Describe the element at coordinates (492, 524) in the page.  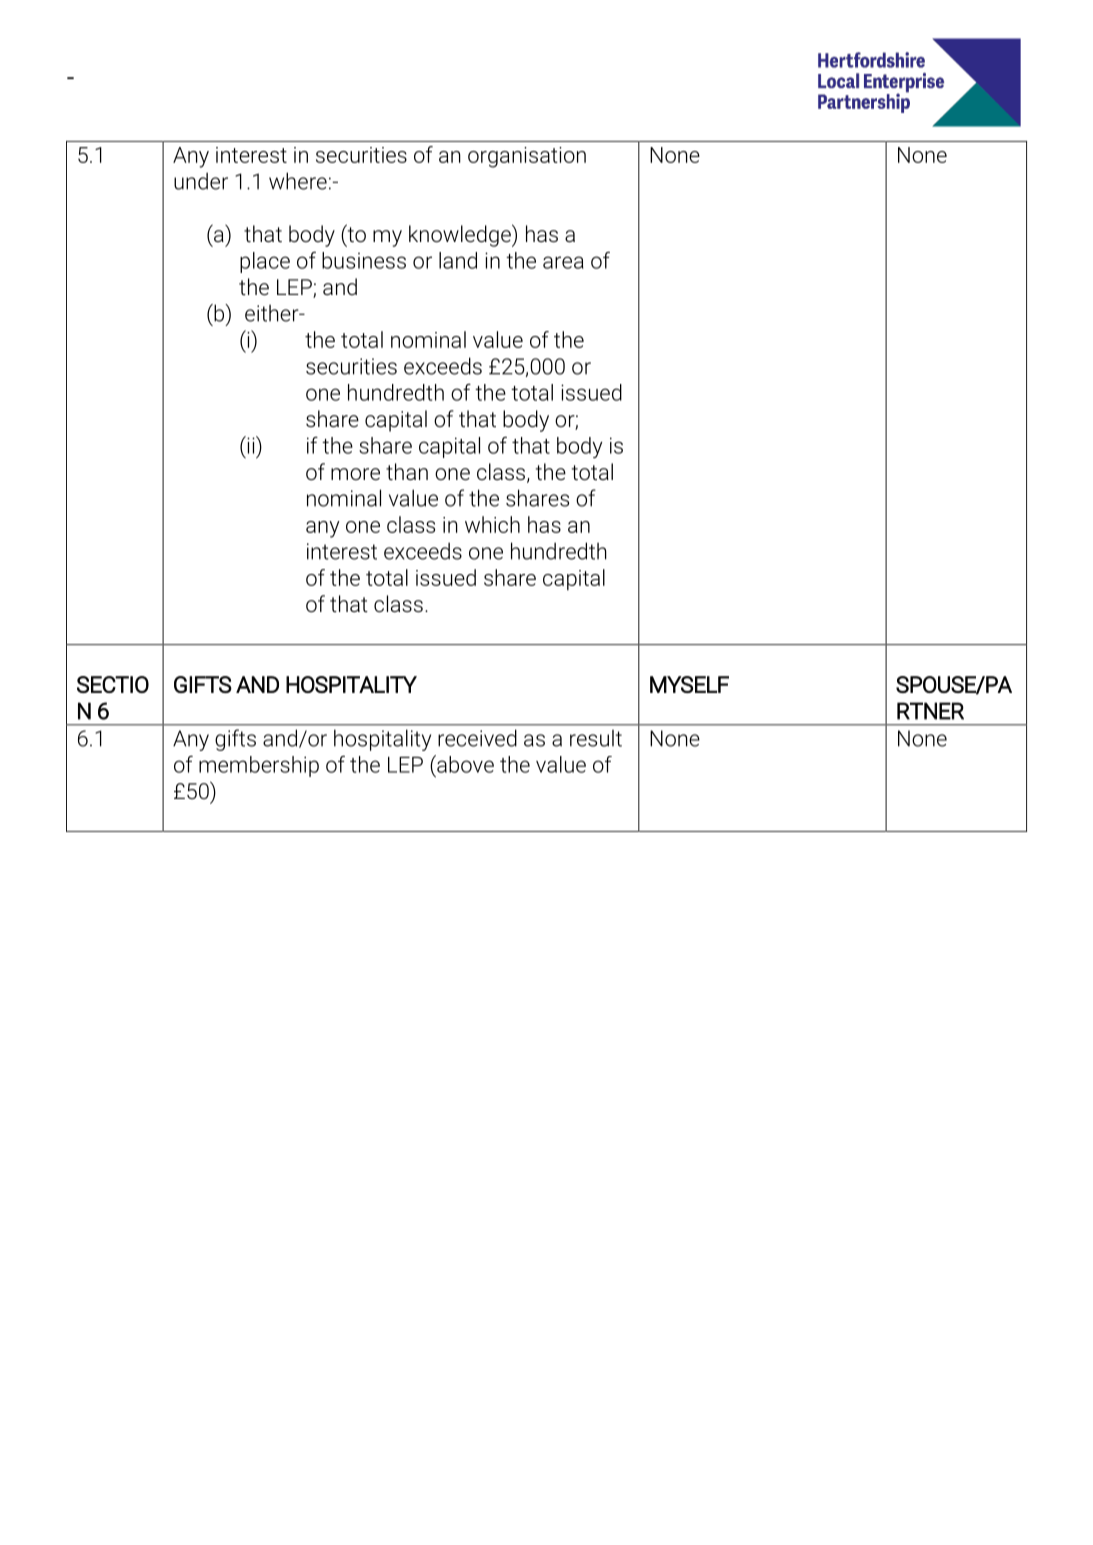
I see `which` at that location.
